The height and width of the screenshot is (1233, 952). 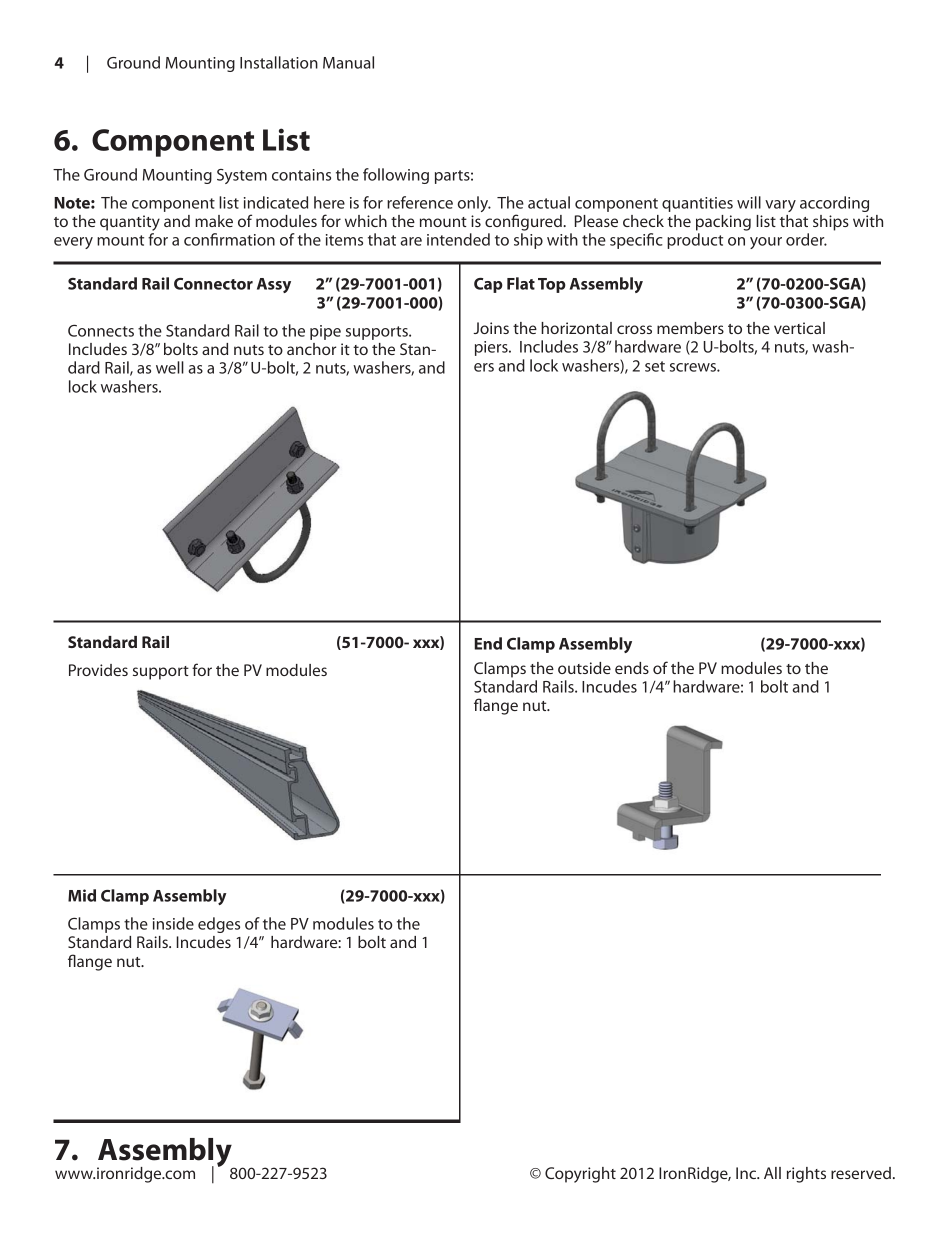 I want to click on Copyright, so click(x=580, y=1175).
